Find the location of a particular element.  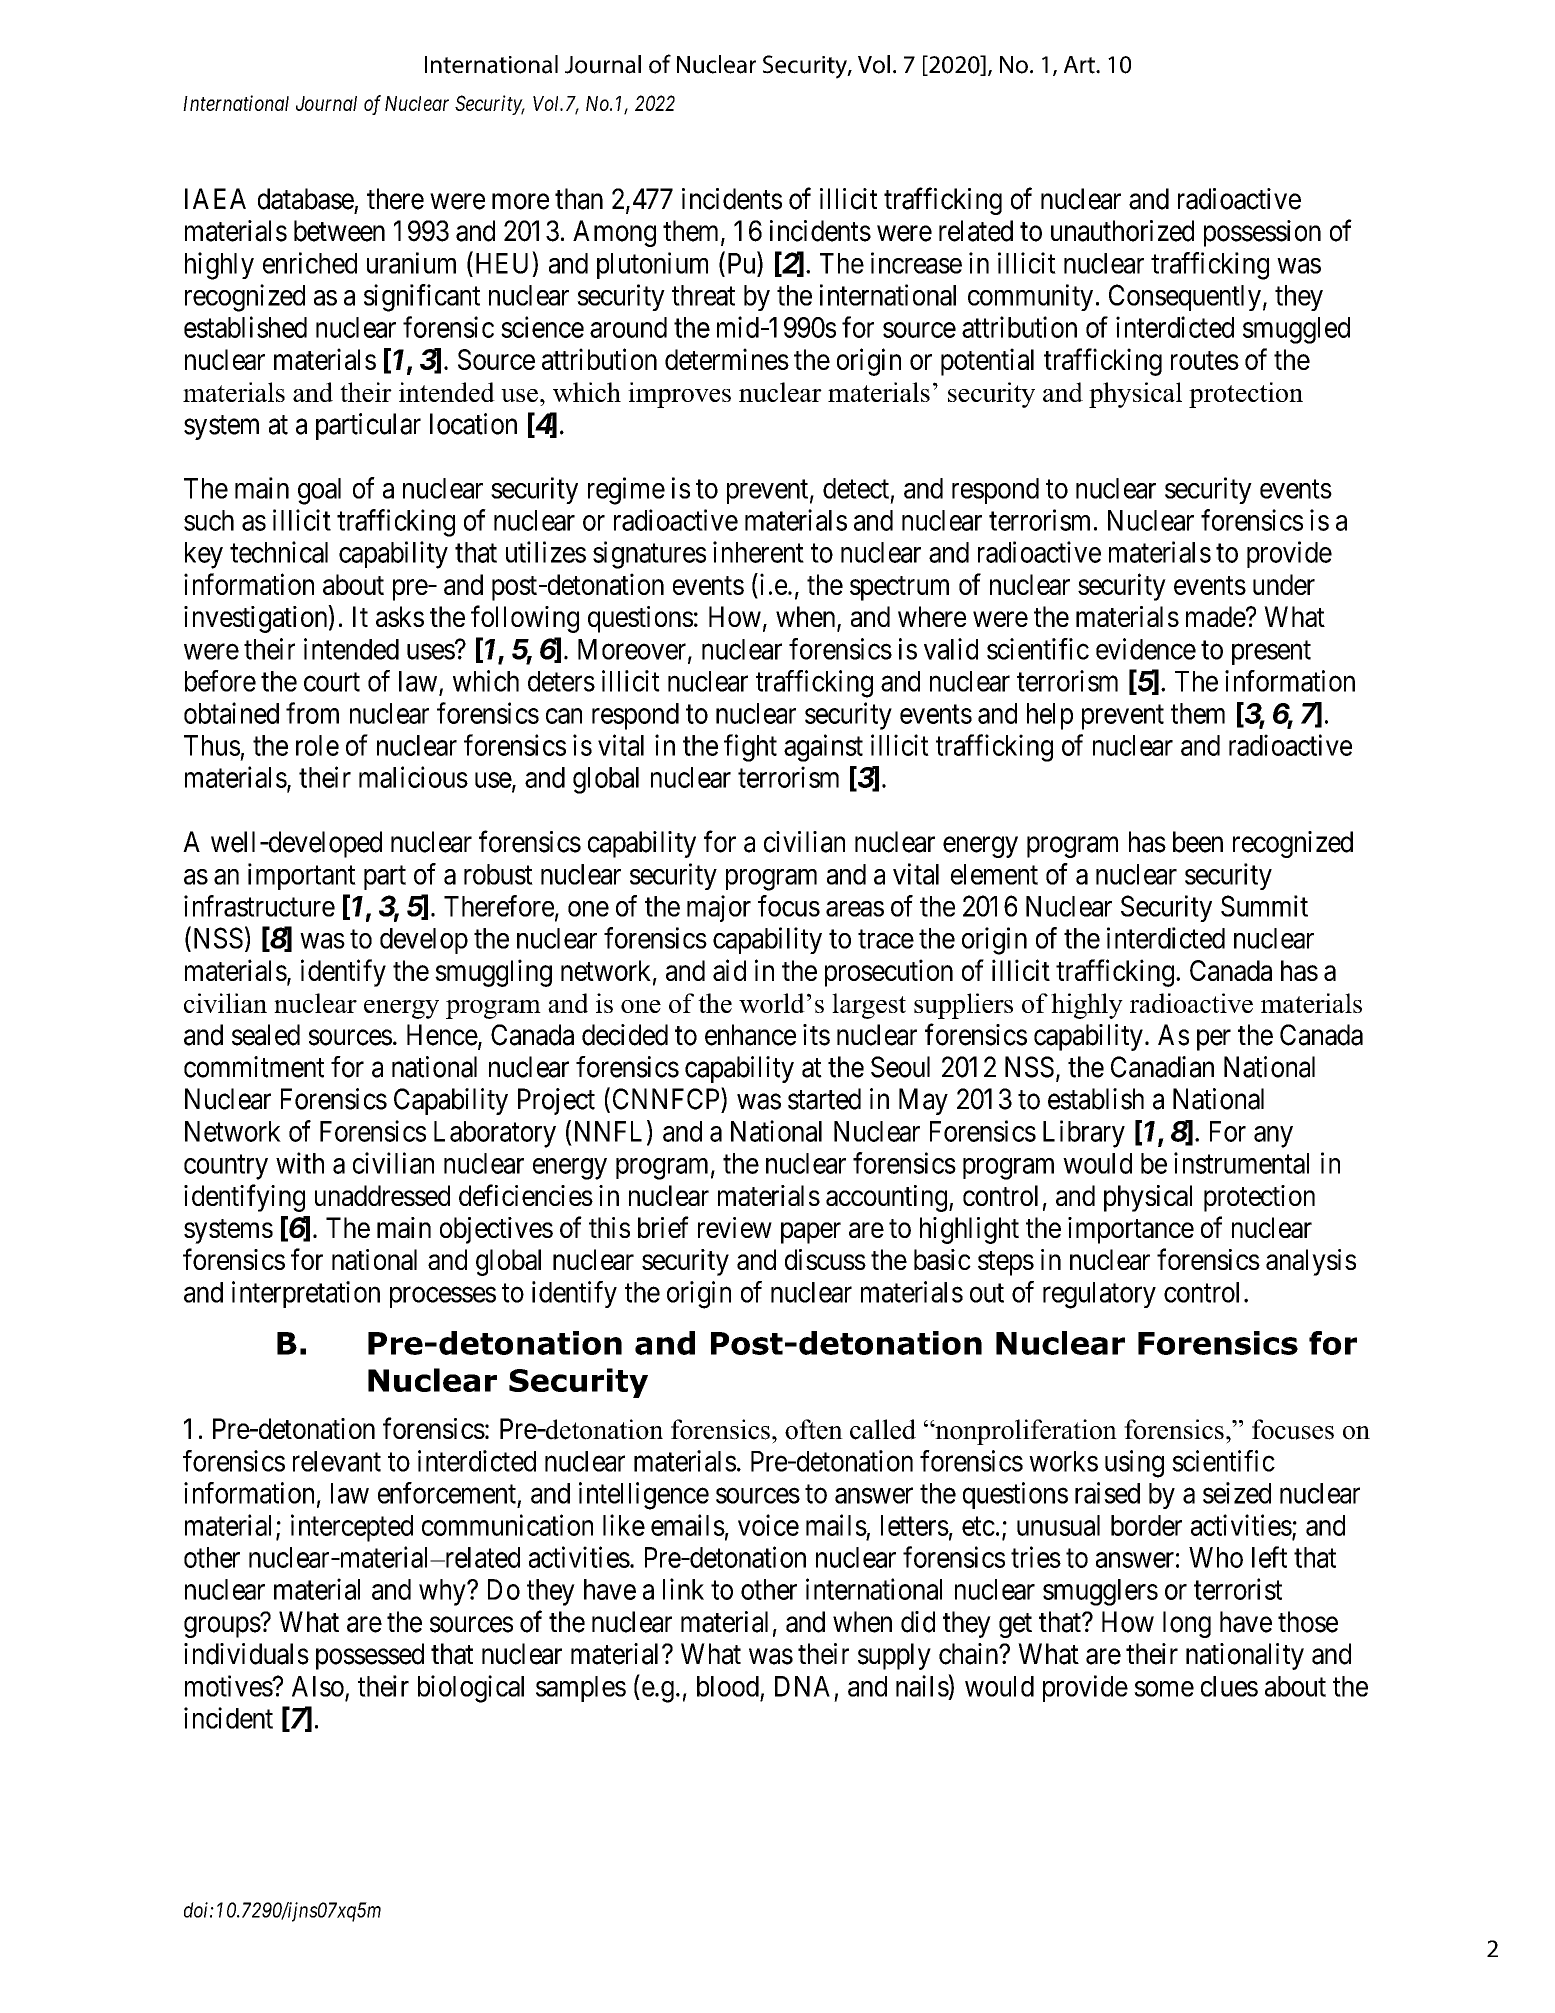

Summit is located at coordinates (1264, 906).
